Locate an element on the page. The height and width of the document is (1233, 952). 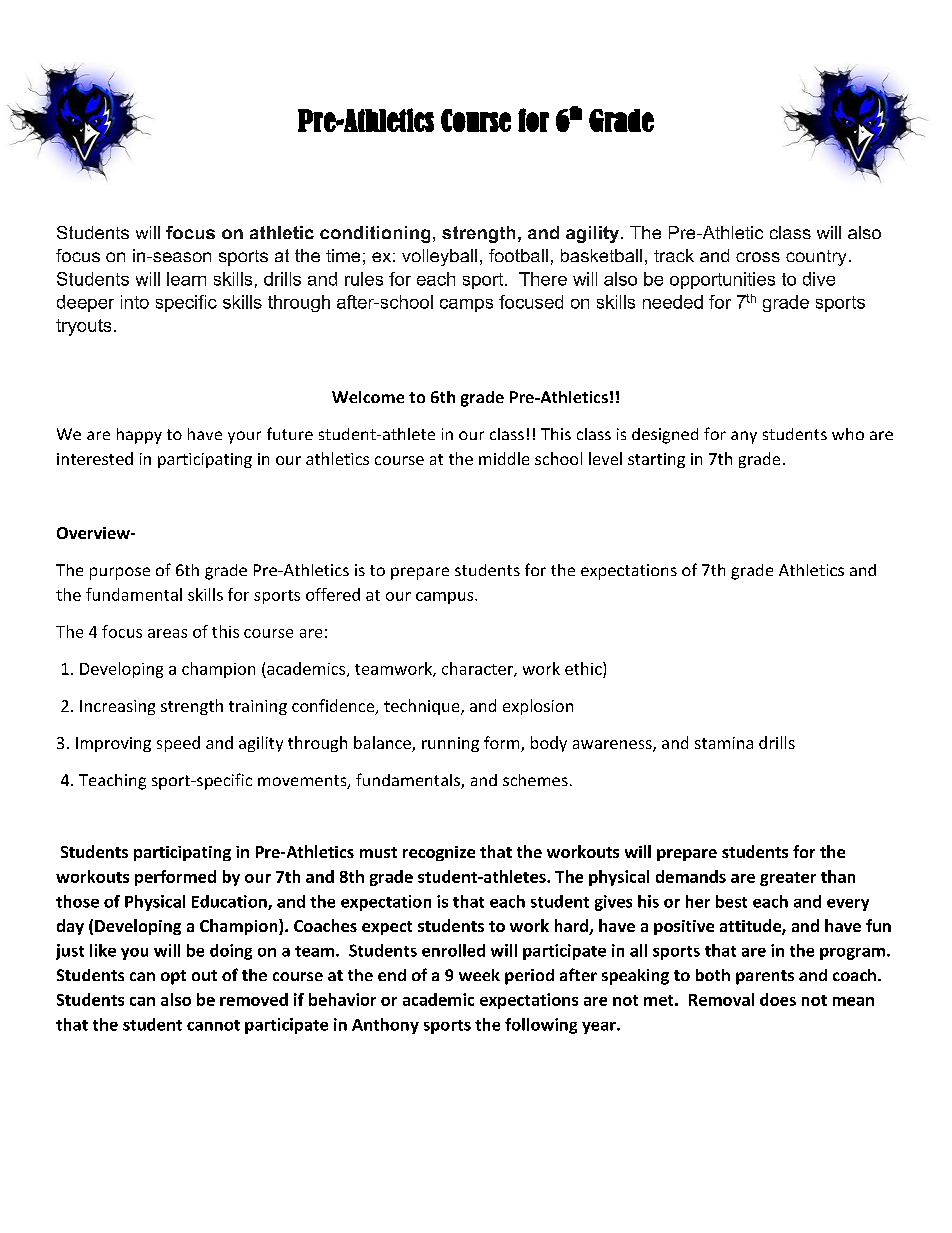
opt is located at coordinates (173, 977).
